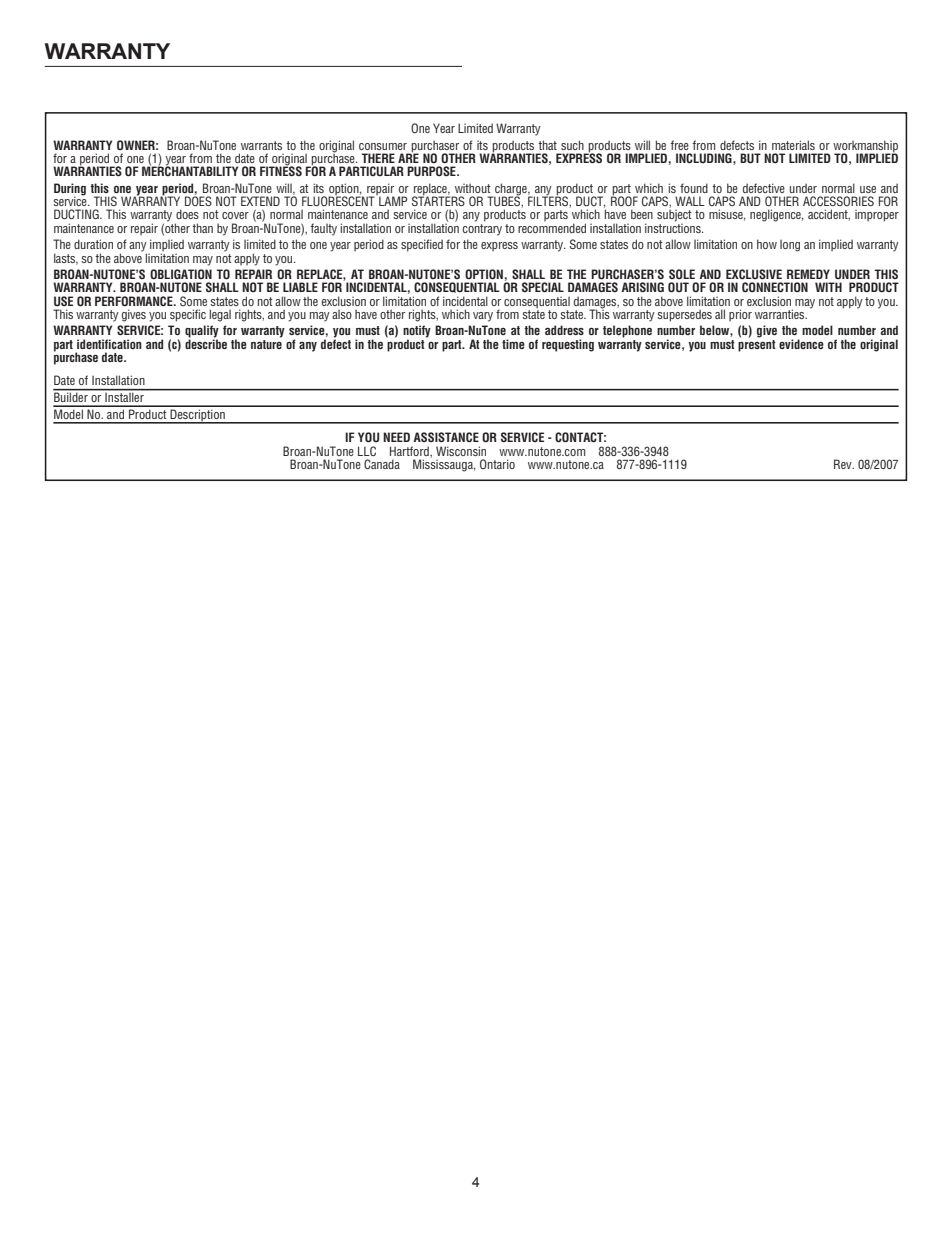  Describe the element at coordinates (547, 145) in the page. I see `that` at that location.
